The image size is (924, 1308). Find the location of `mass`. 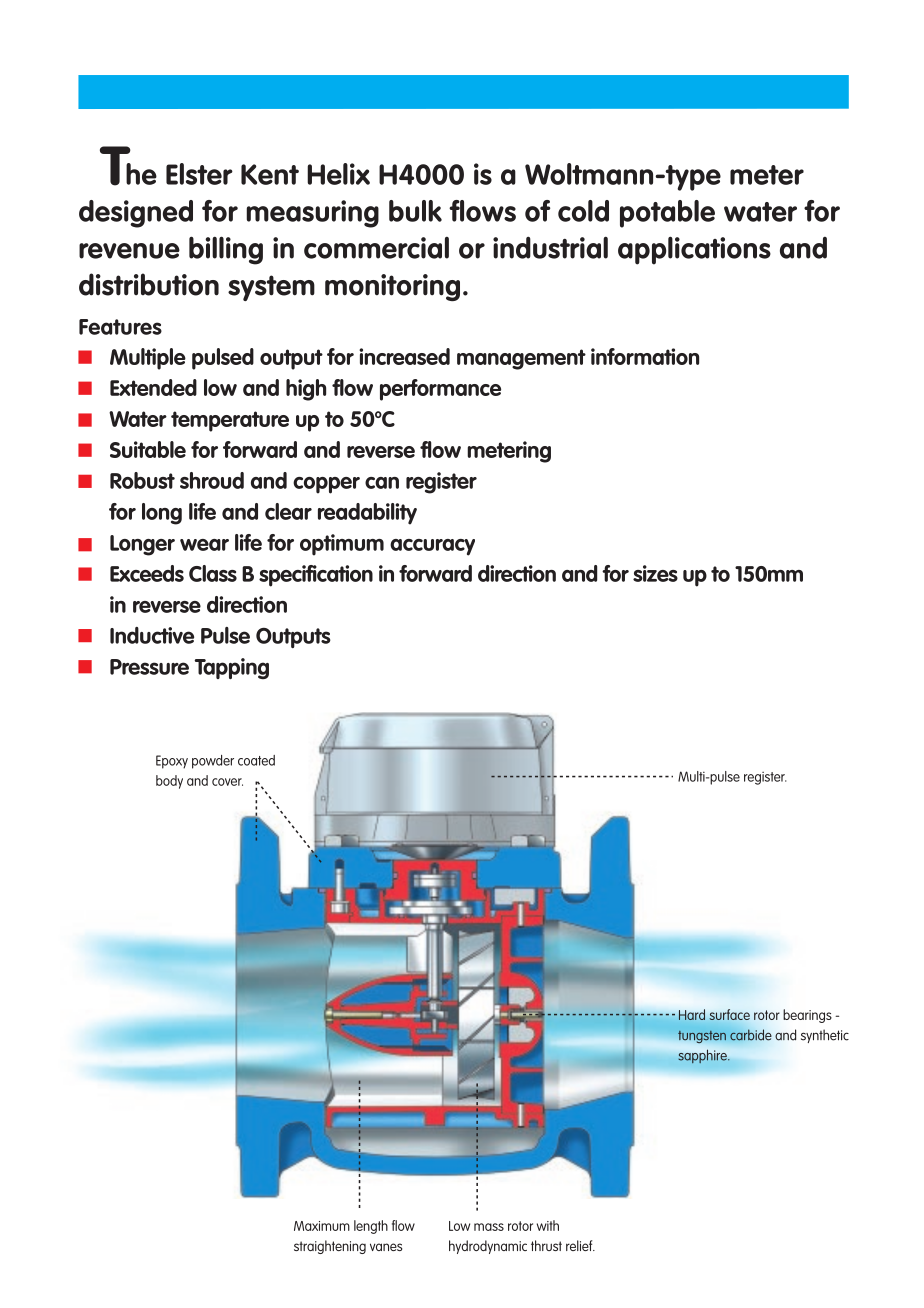

mass is located at coordinates (489, 1227).
